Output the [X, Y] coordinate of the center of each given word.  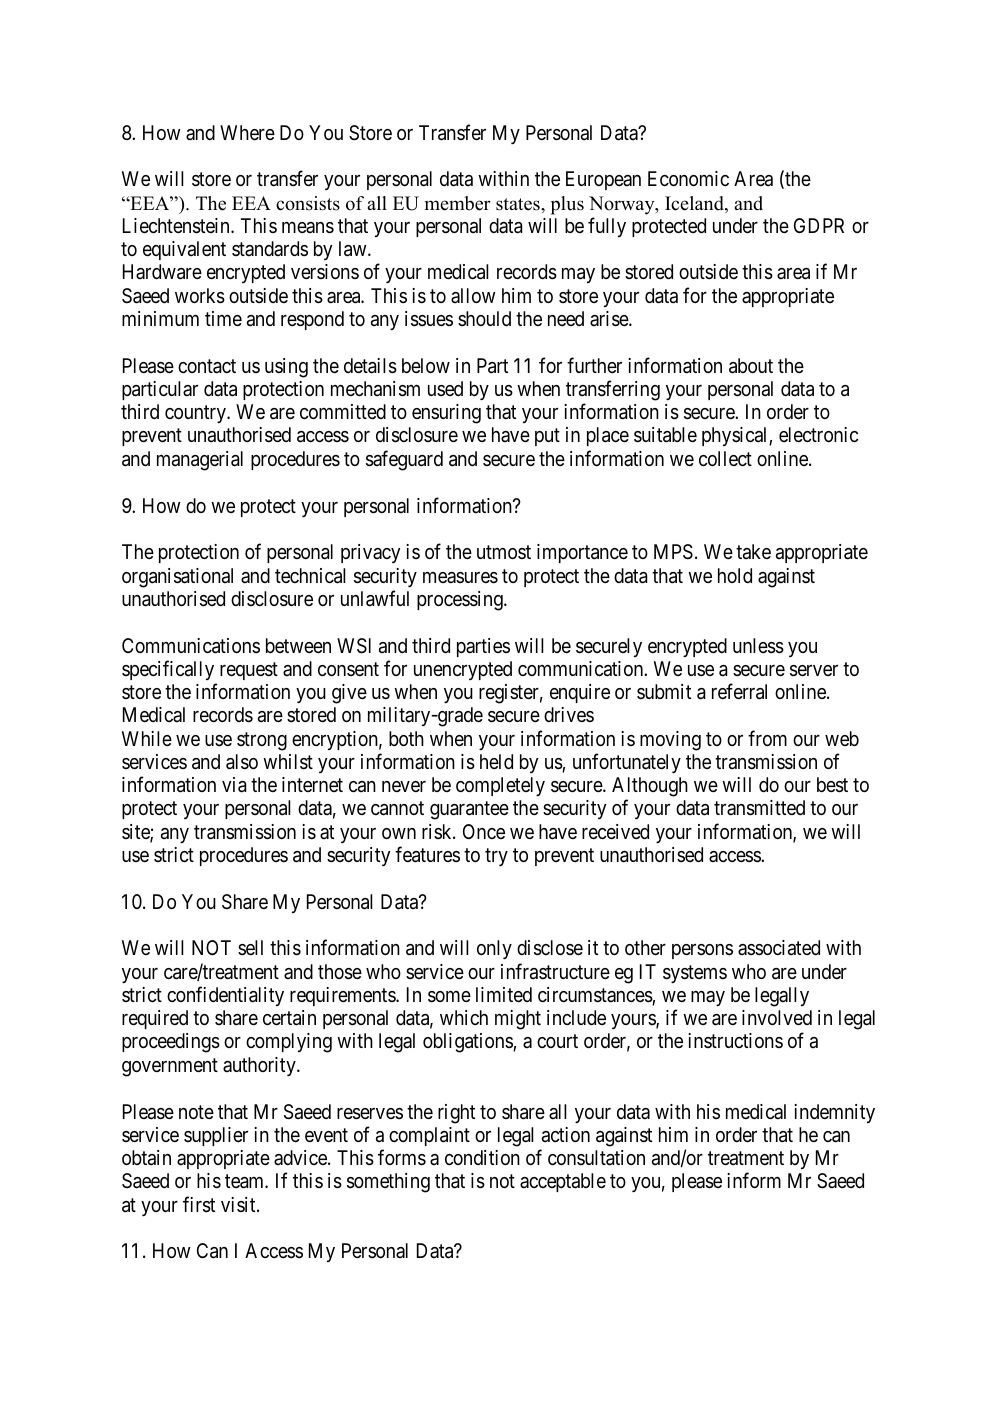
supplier [216, 1136]
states [519, 204]
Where [247, 132]
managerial [200, 461]
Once [484, 831]
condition [482, 1157]
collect [725, 458]
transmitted [759, 808]
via [234, 785]
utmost [504, 552]
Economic [688, 178]
